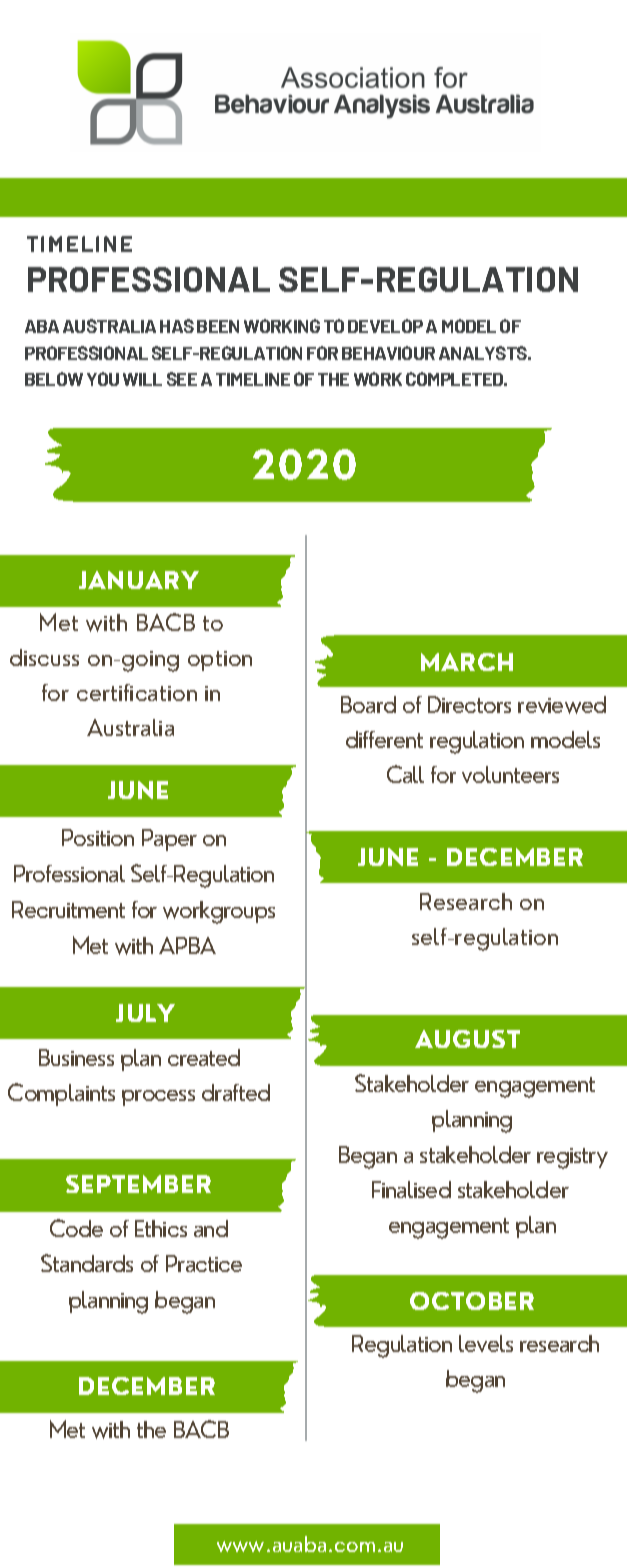 This screenshot has height=1568, width=627. I want to click on Recruitment, so click(68, 909).
